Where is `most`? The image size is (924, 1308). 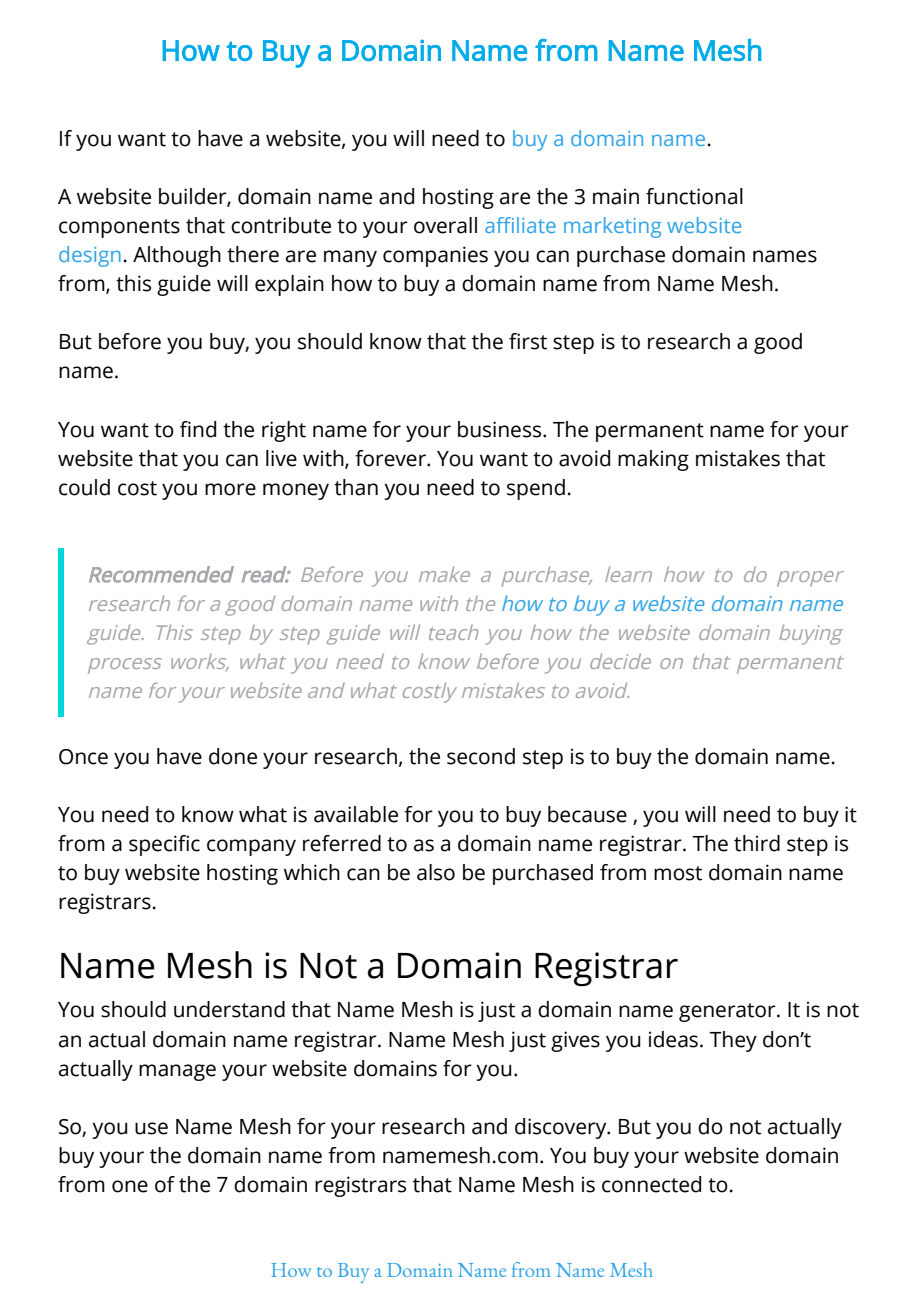 most is located at coordinates (678, 873).
